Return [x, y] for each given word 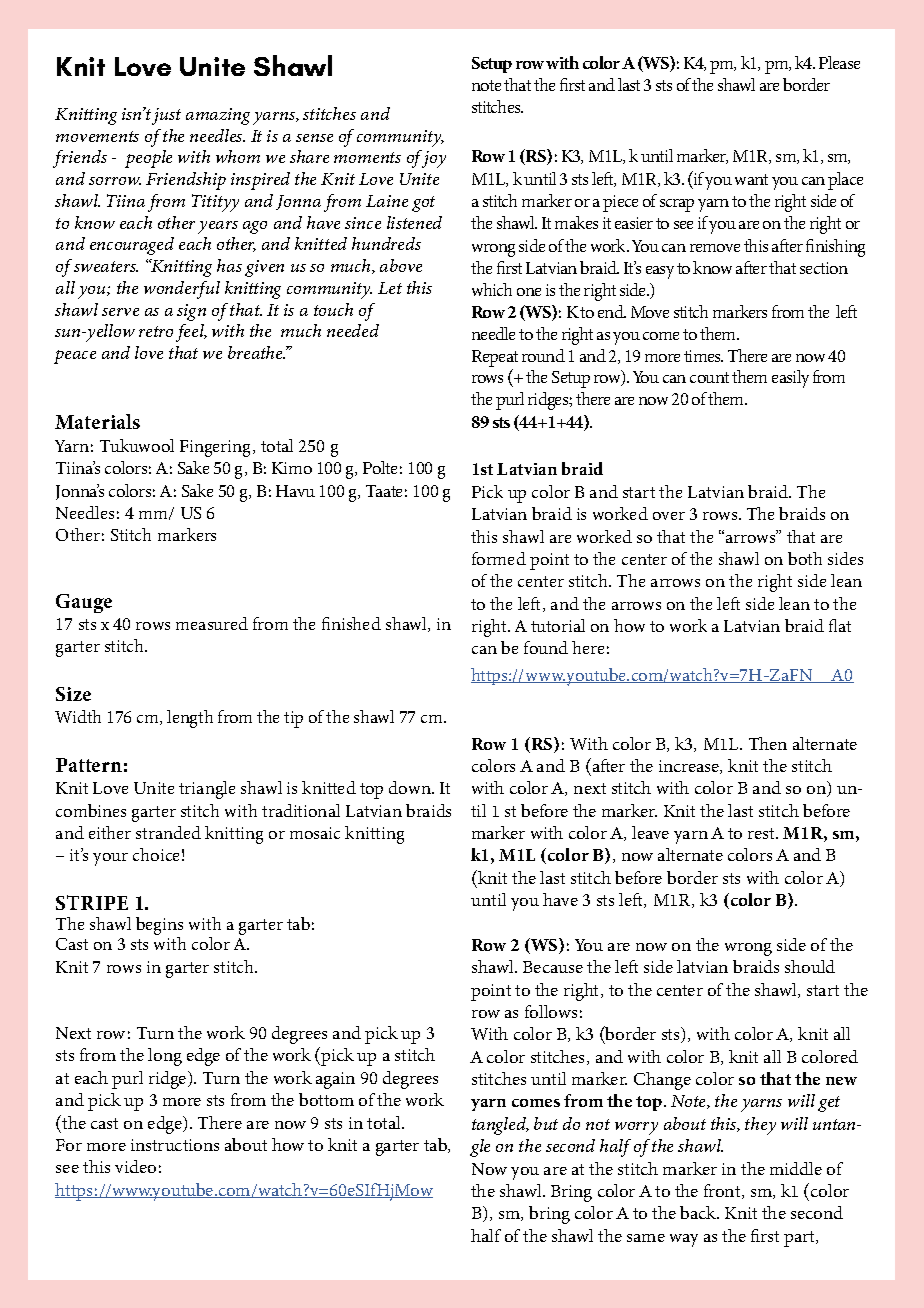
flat [840, 625]
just [166, 116]
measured [212, 623]
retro [156, 331]
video [135, 1166]
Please [839, 62]
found [546, 647]
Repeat [495, 358]
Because [553, 967]
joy [433, 159]
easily [790, 379]
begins [159, 927]
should [810, 966]
